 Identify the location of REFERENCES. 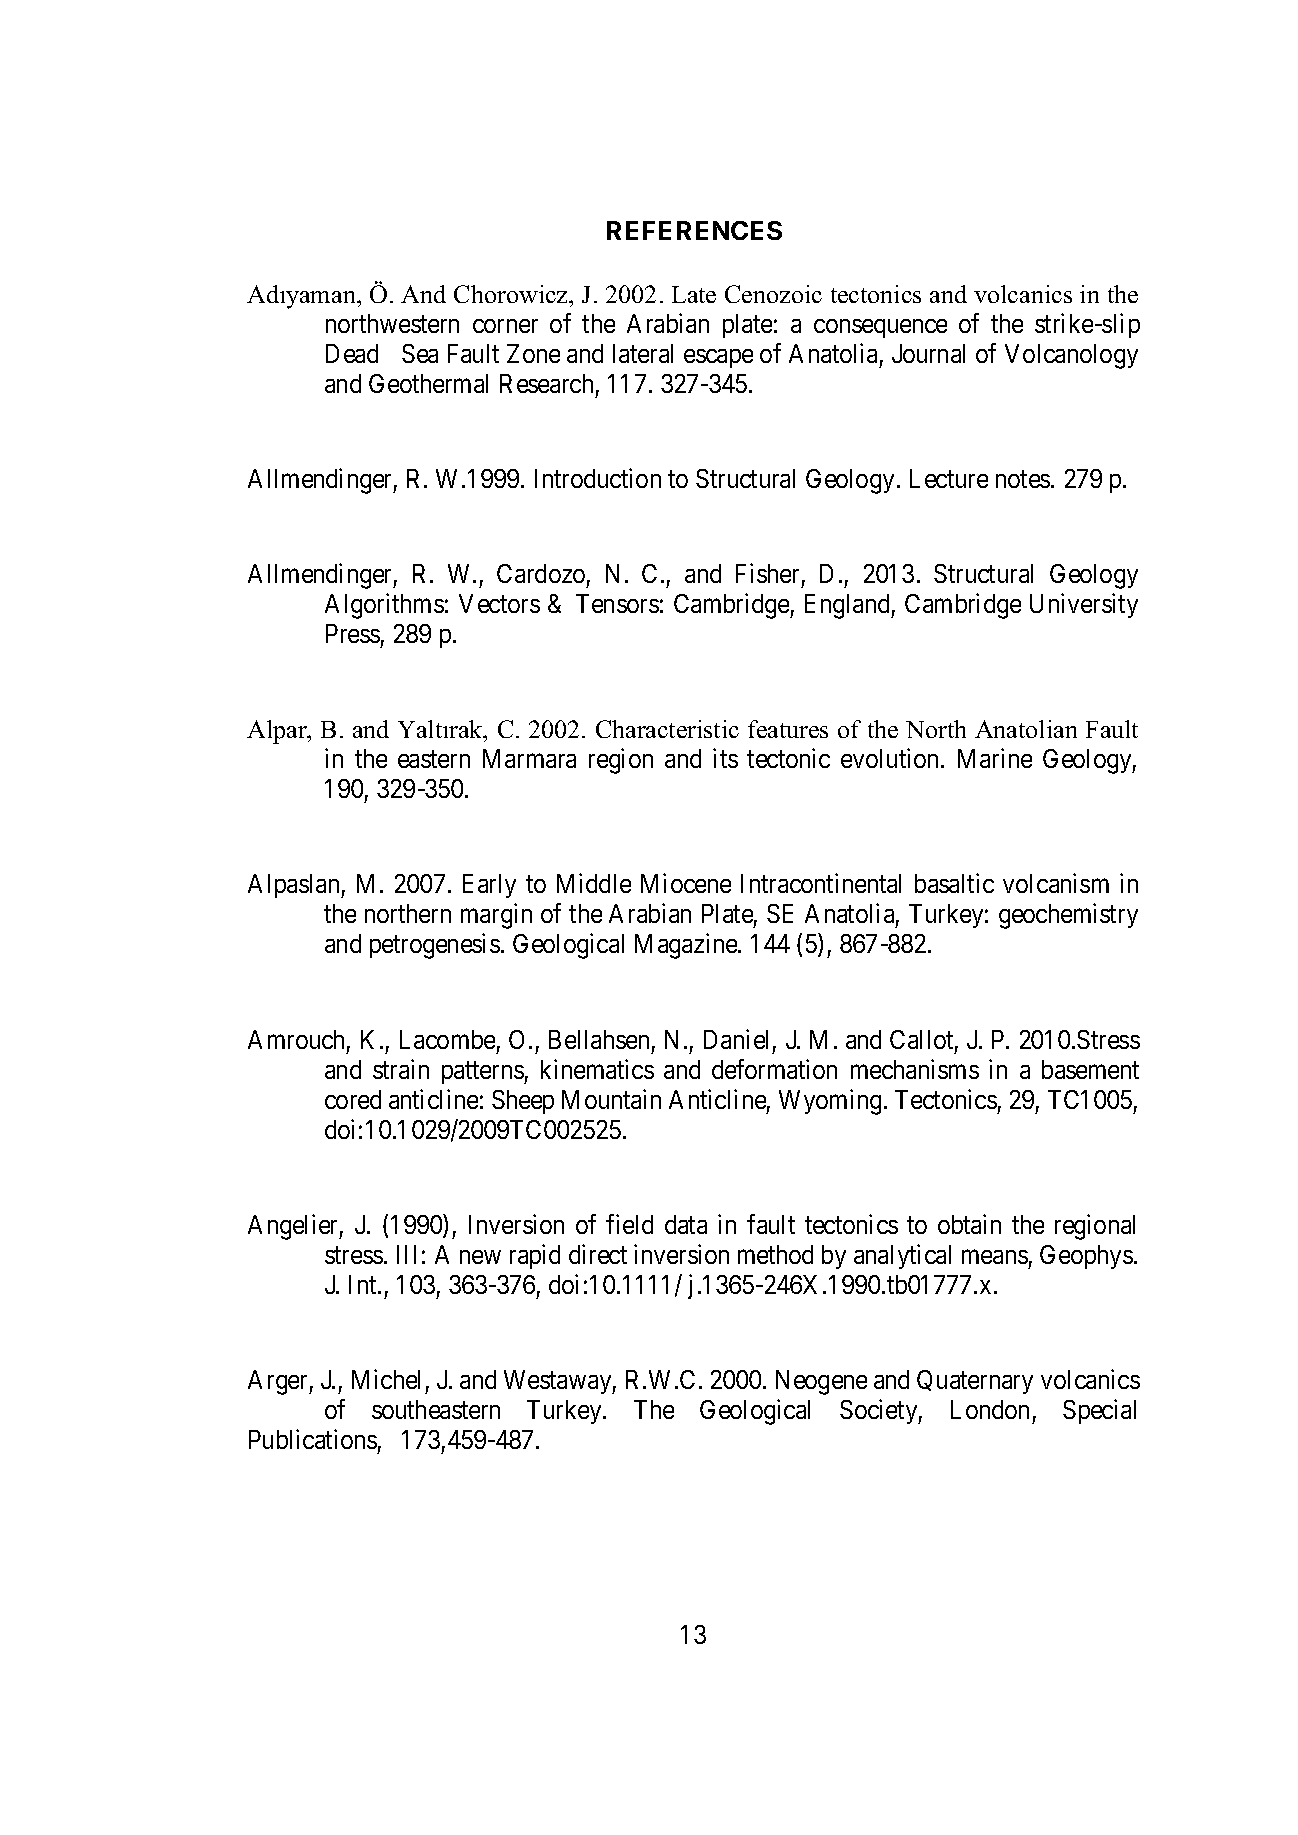
(694, 230).
